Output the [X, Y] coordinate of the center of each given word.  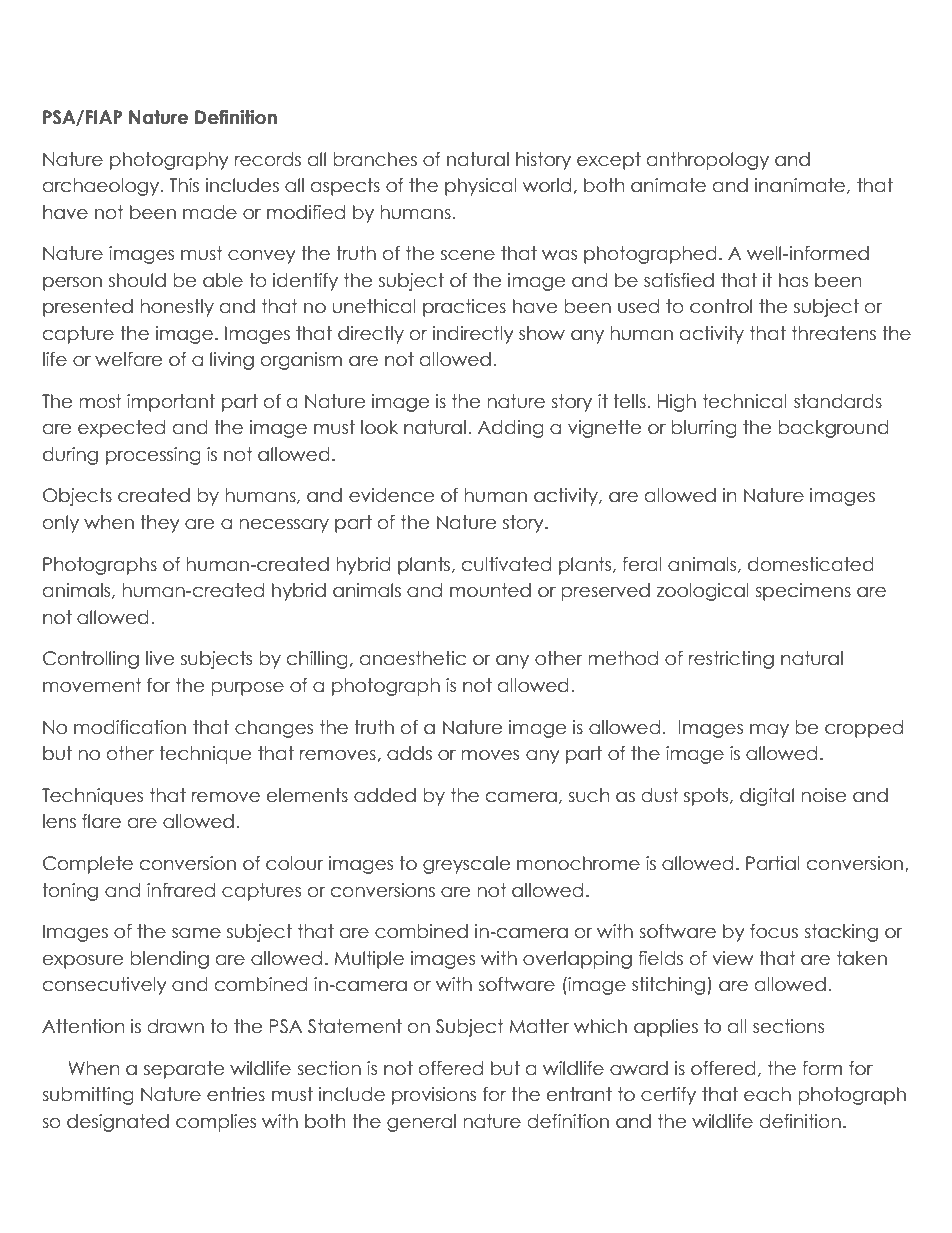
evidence [392, 495]
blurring [704, 429]
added [385, 795]
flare [101, 821]
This [184, 185]
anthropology [708, 161]
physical [481, 187]
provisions [434, 1096]
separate [184, 1070]
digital [767, 797]
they [160, 524]
